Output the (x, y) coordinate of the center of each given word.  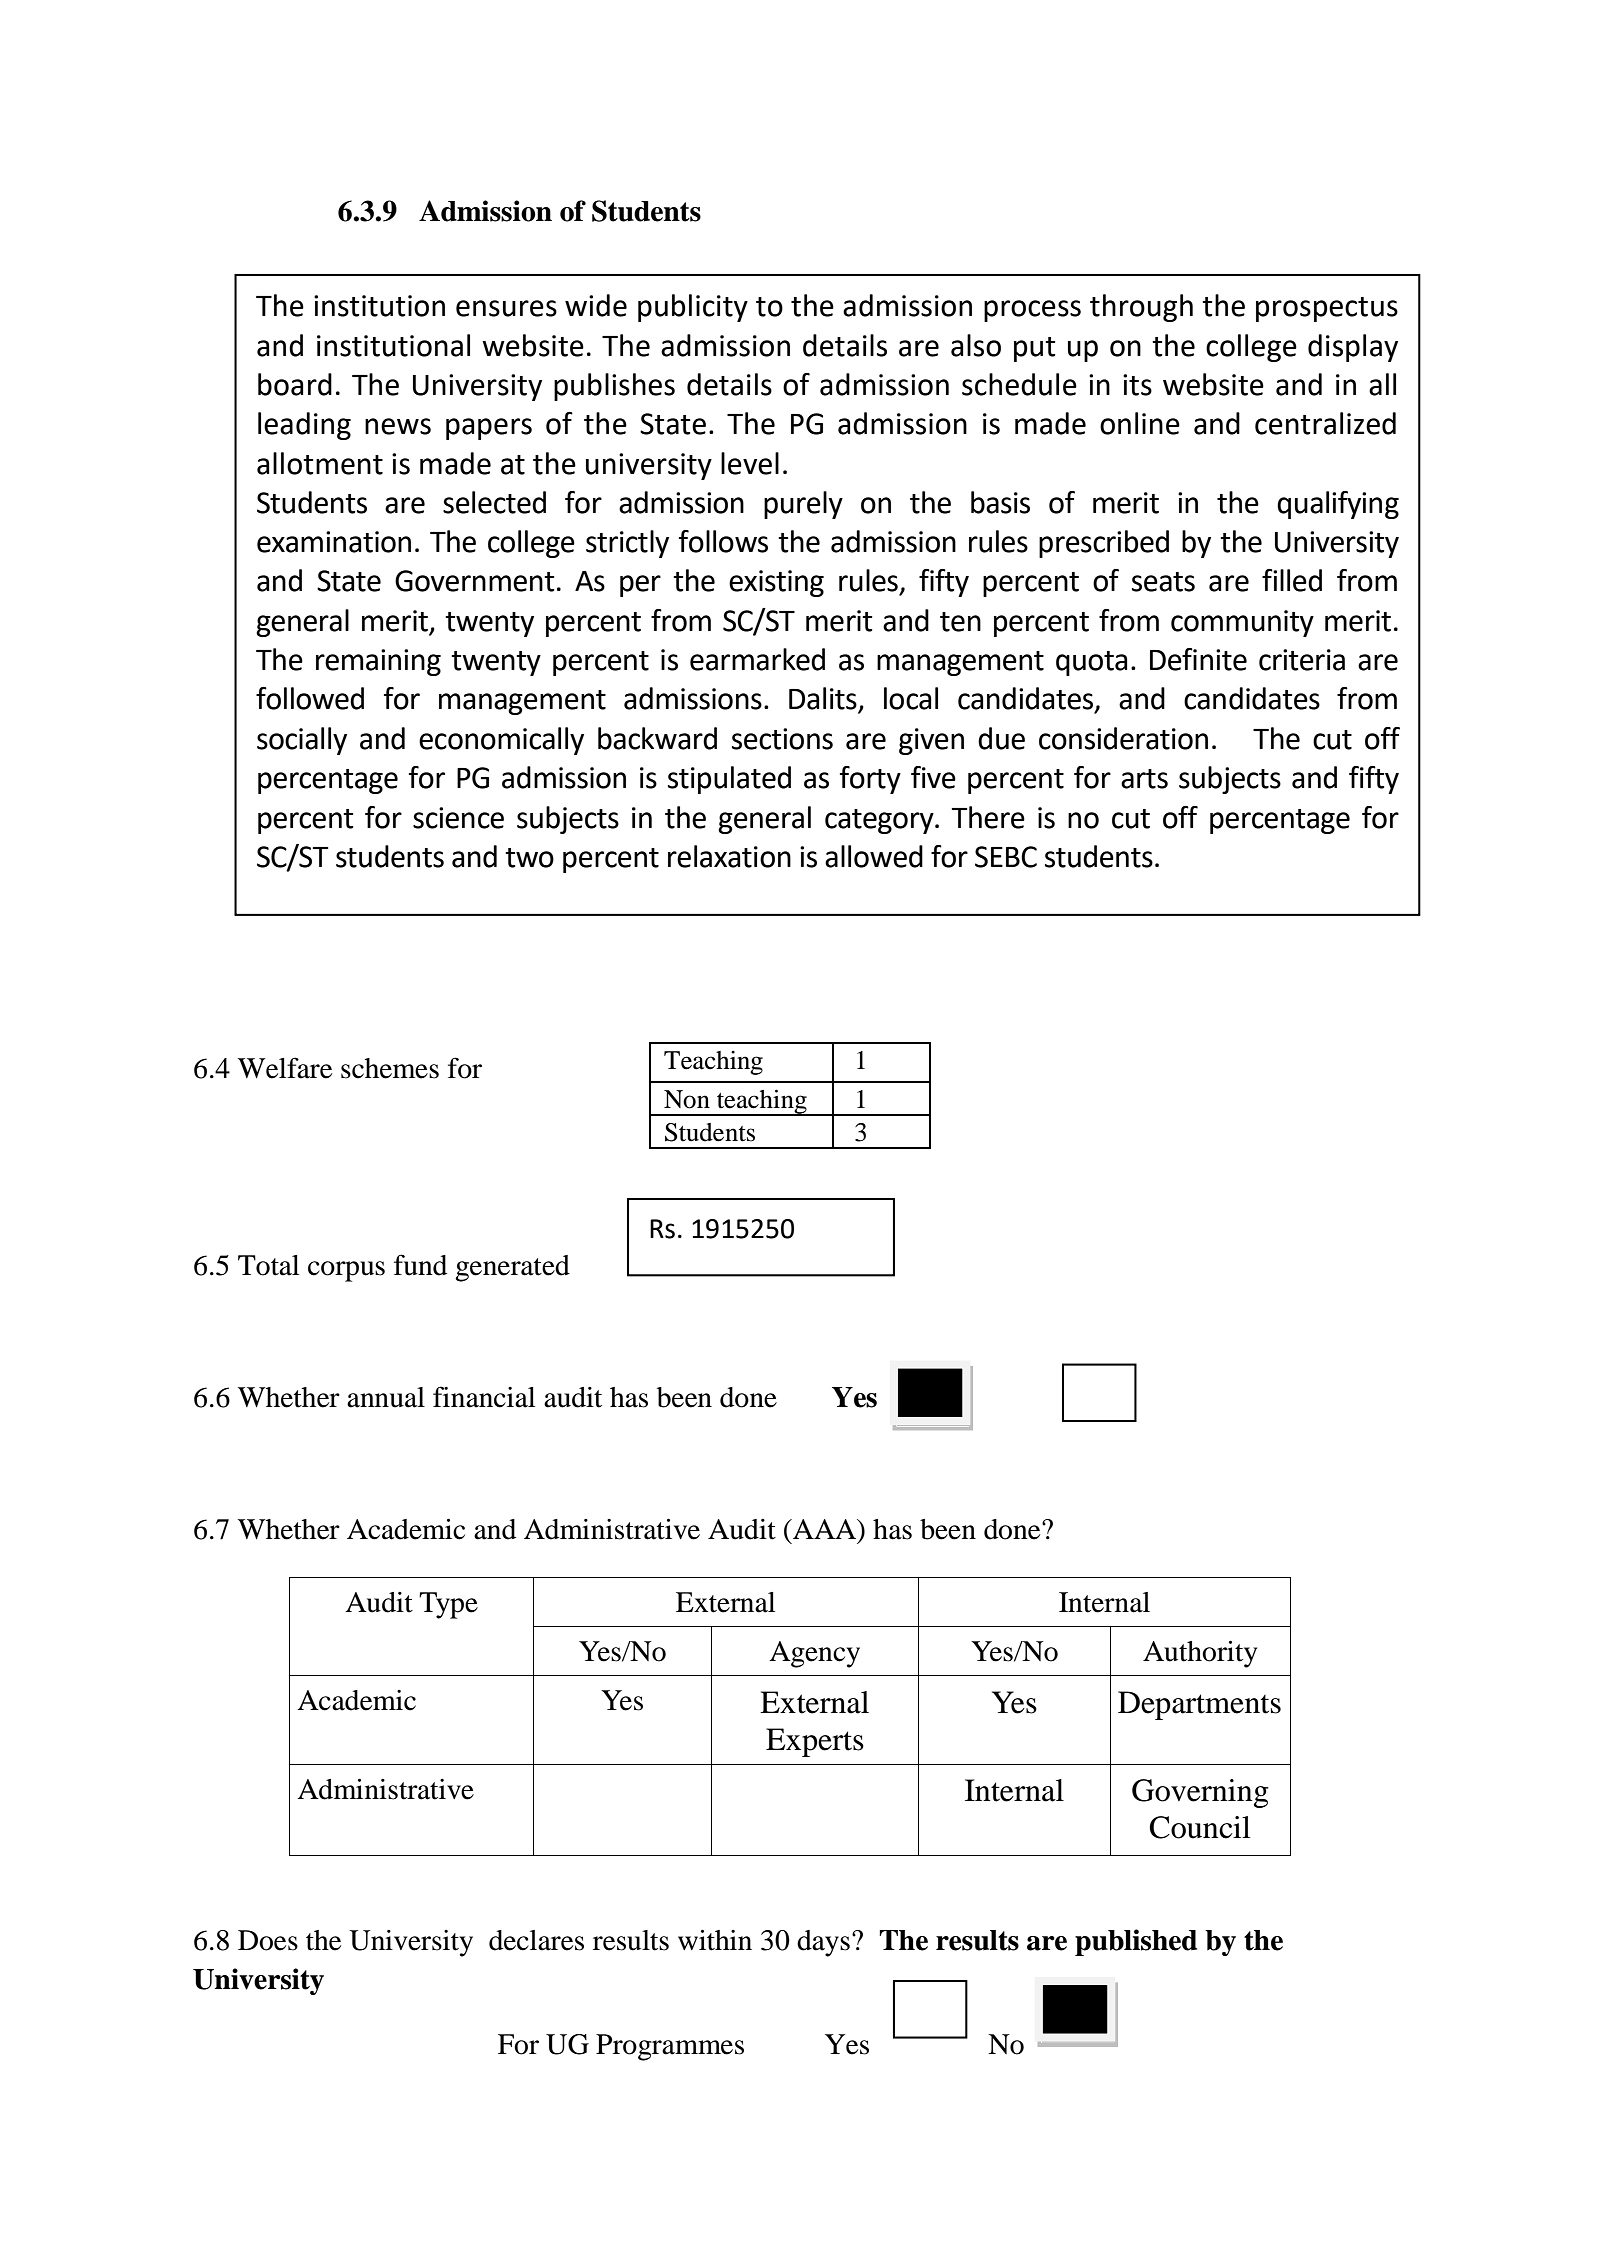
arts (1144, 779)
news (398, 426)
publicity (693, 308)
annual (386, 1397)
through (1141, 308)
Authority (1200, 1654)
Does (268, 1940)
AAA (824, 1529)
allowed (874, 856)
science (458, 818)
